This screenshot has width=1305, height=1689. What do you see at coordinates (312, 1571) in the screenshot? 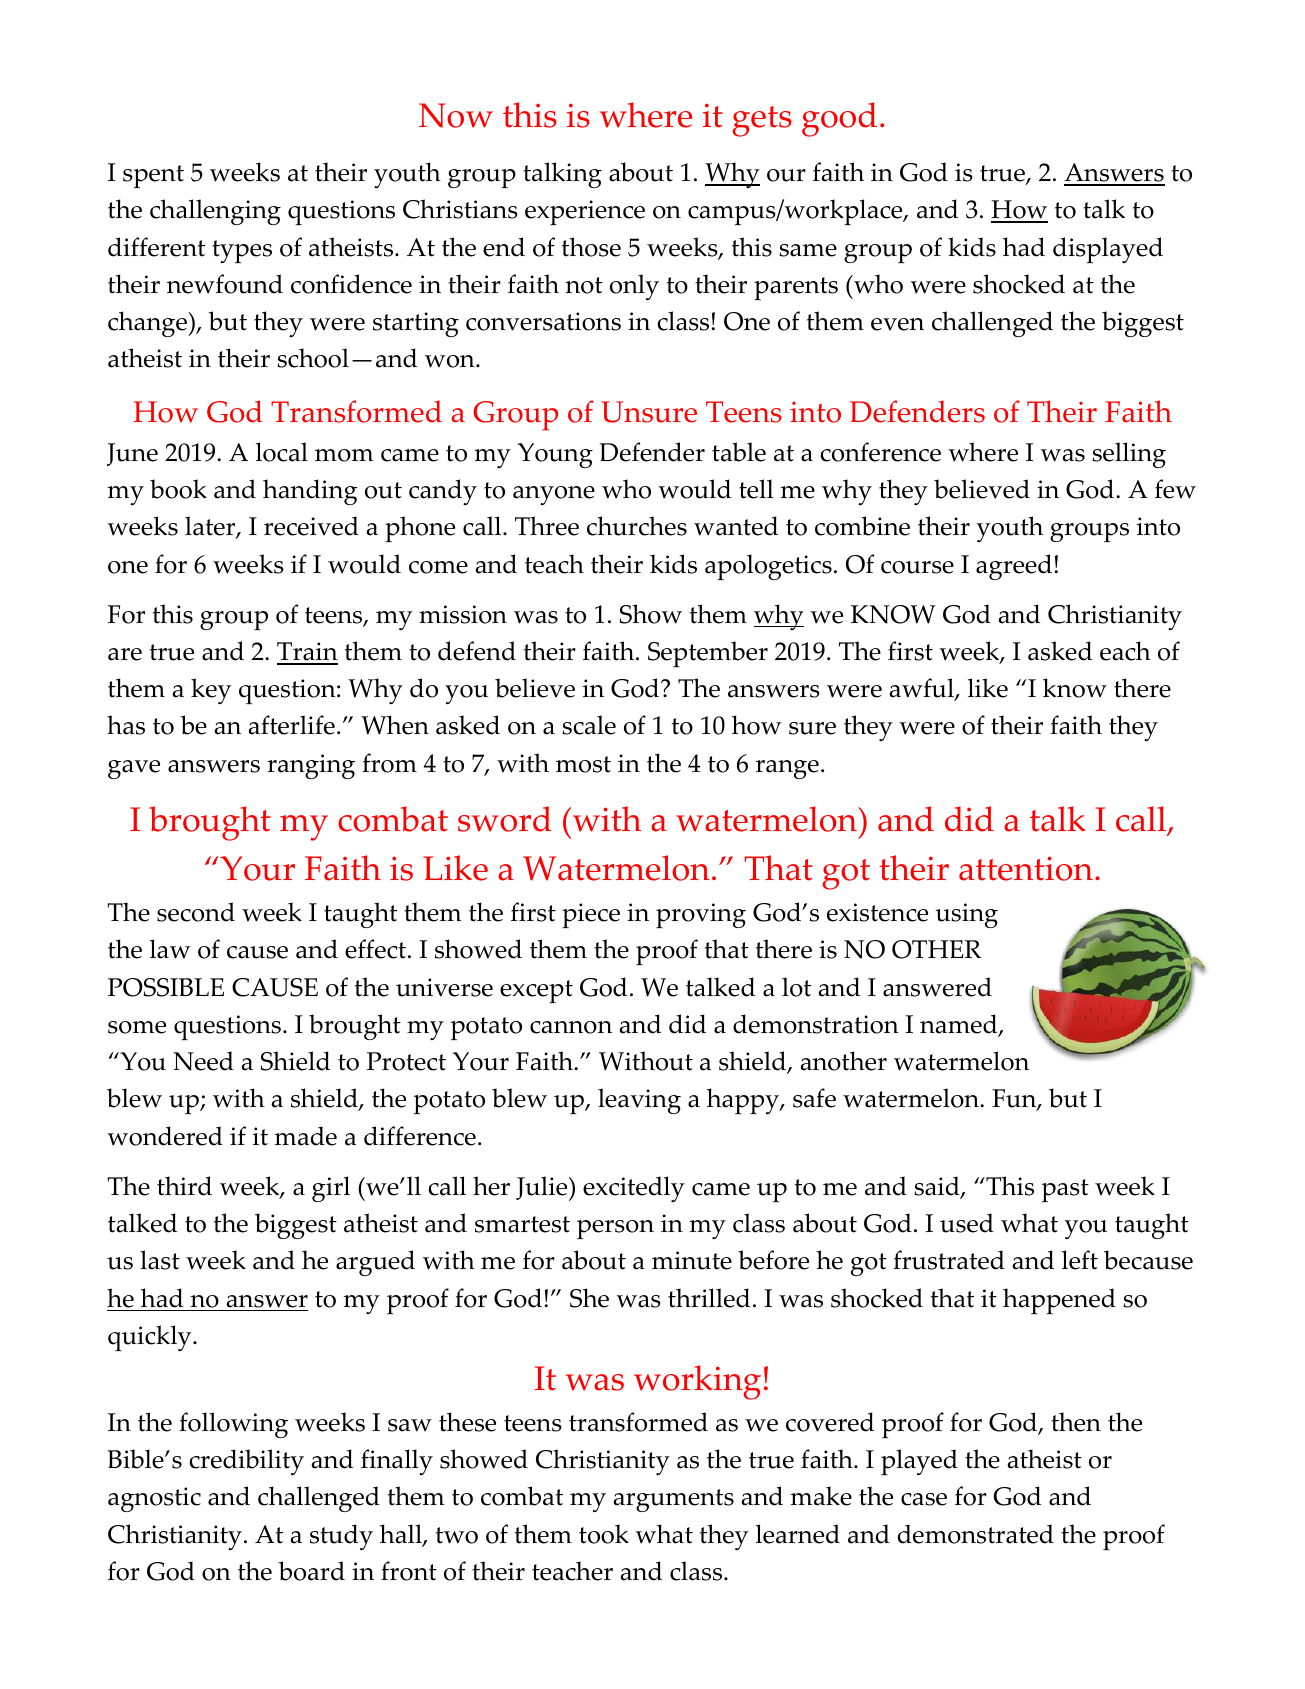
I see `board` at bounding box center [312, 1571].
